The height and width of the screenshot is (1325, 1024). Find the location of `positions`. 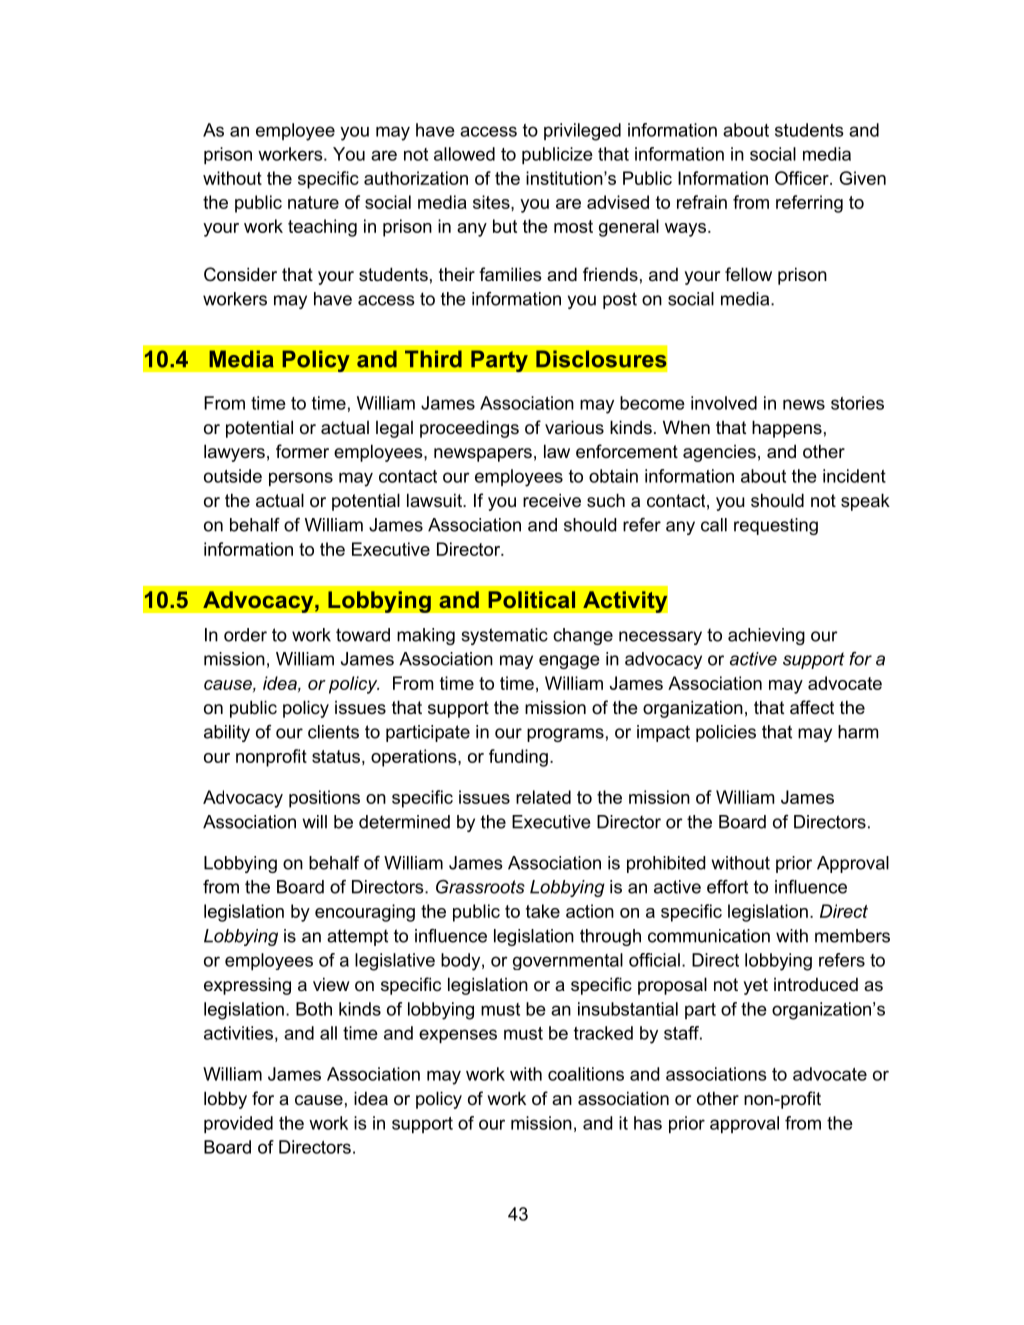

positions is located at coordinates (324, 799).
